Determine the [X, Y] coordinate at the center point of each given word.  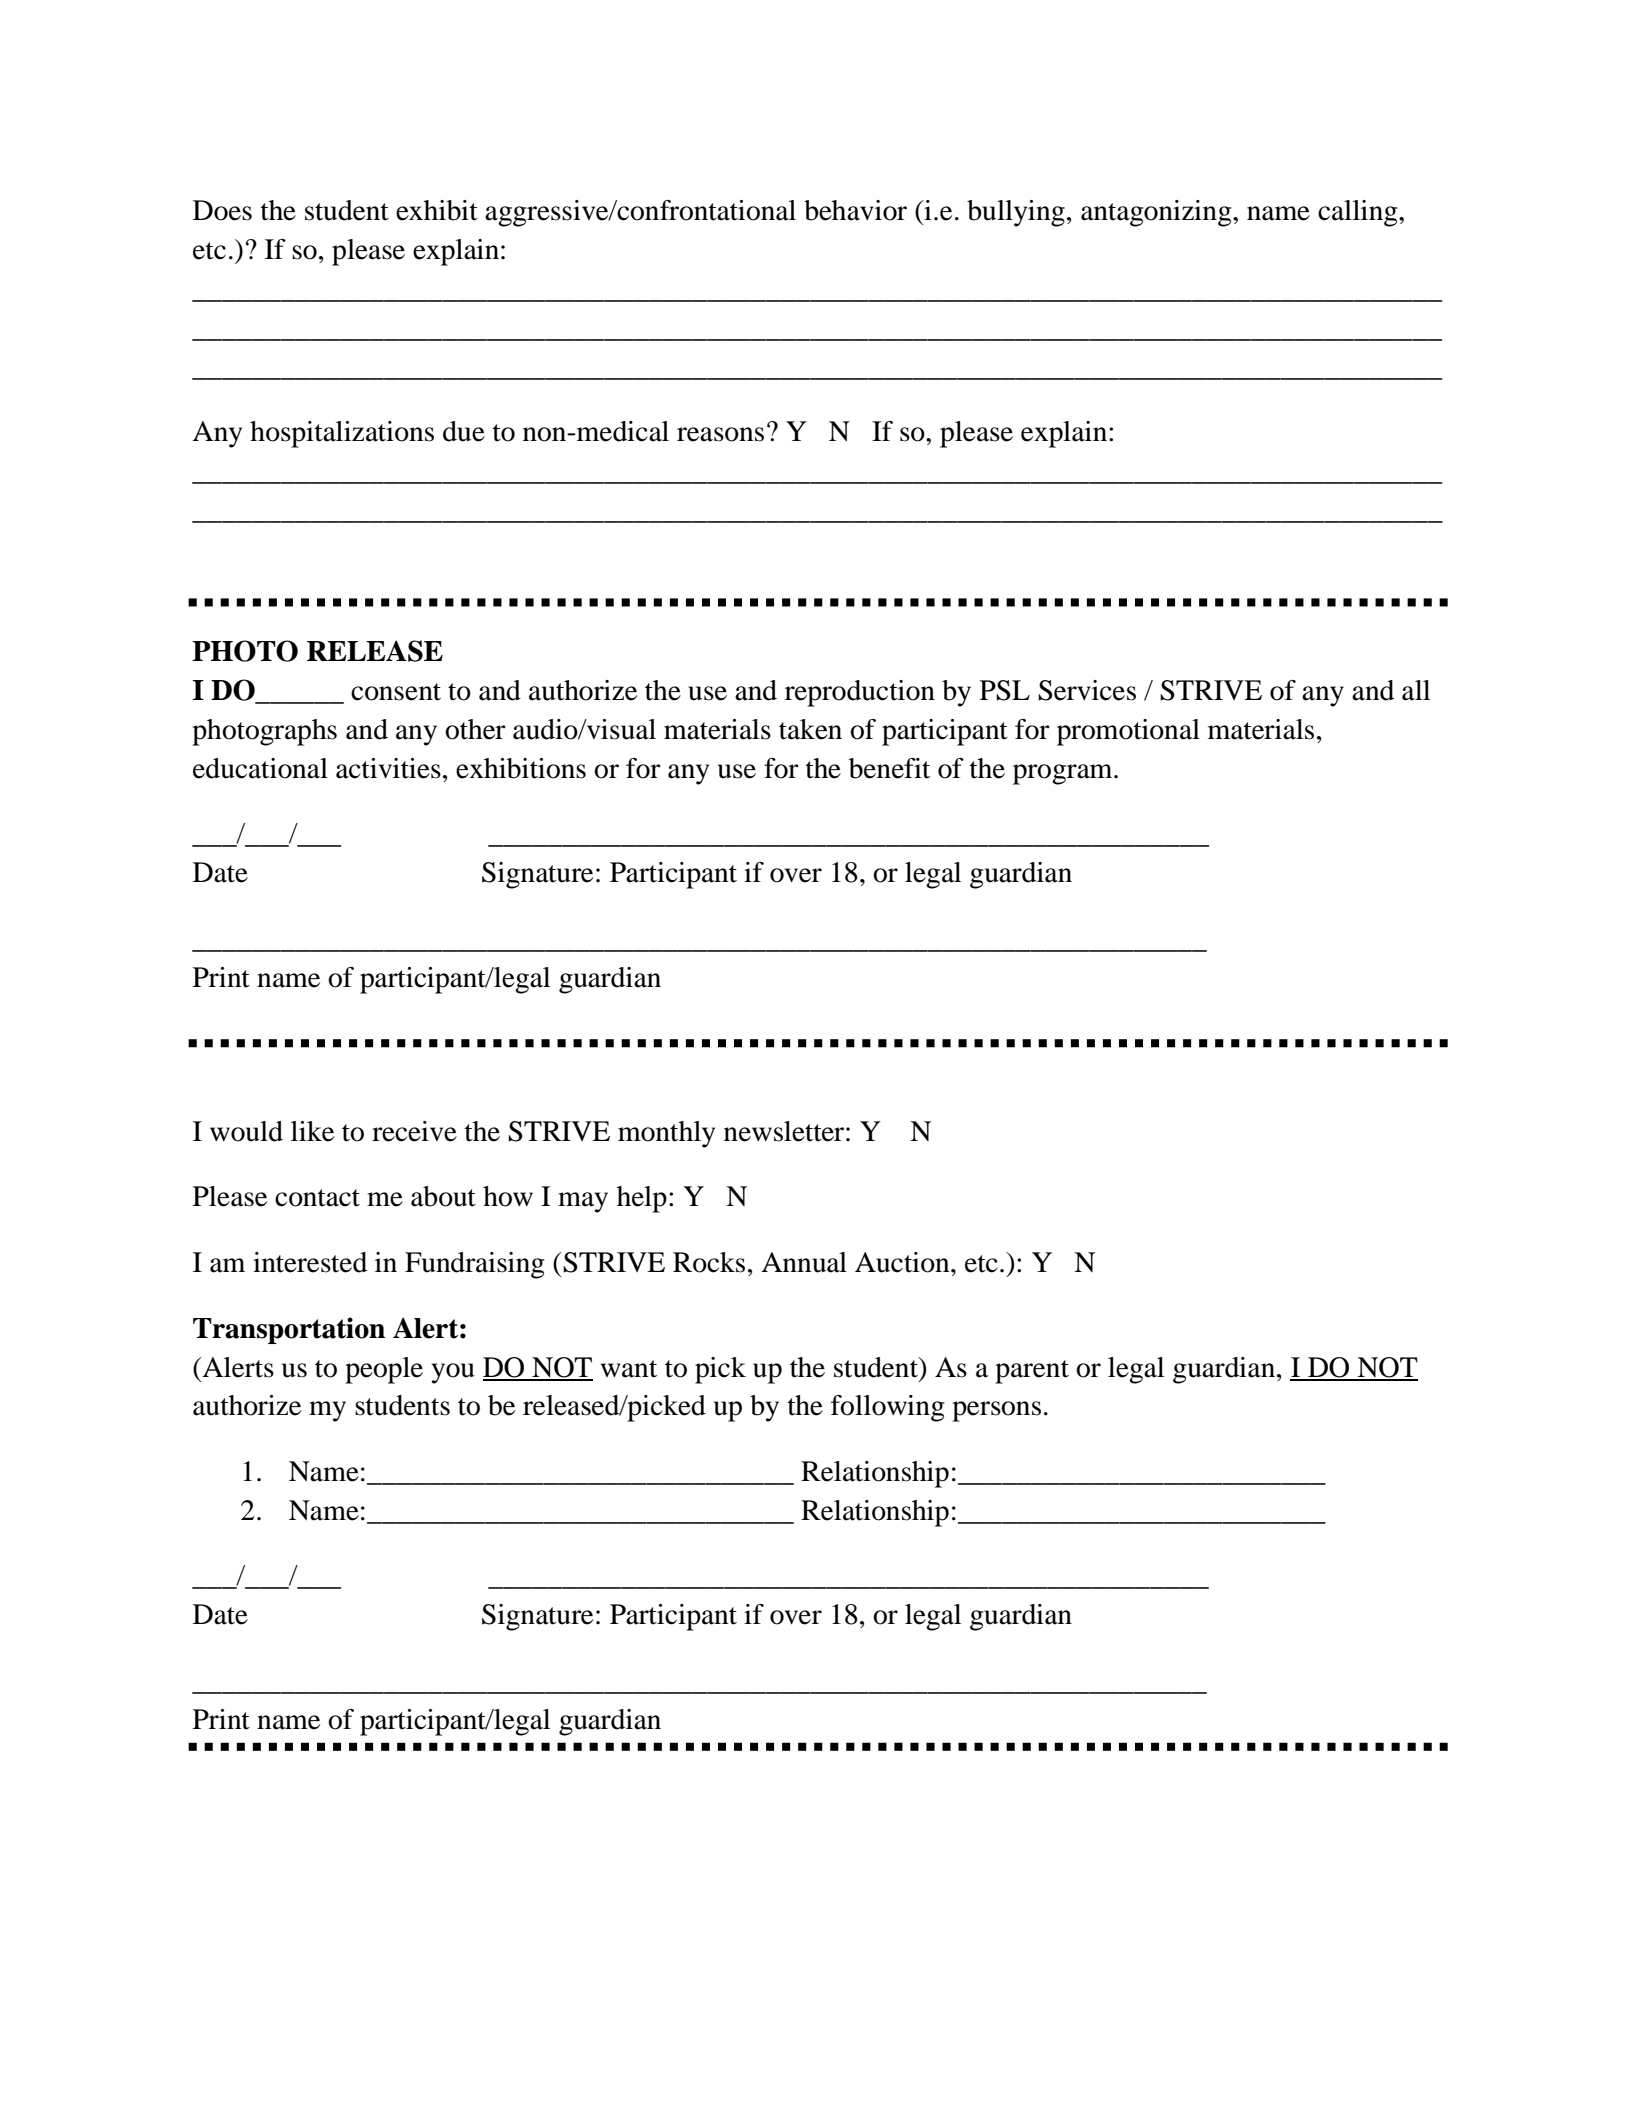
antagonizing [1157, 213]
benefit [889, 768]
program [1064, 774]
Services [1087, 690]
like [312, 1131]
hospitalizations [342, 434]
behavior [855, 210]
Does [222, 210]
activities [388, 768]
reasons [720, 434]
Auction [903, 1262]
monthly [666, 1134]
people [384, 1370]
